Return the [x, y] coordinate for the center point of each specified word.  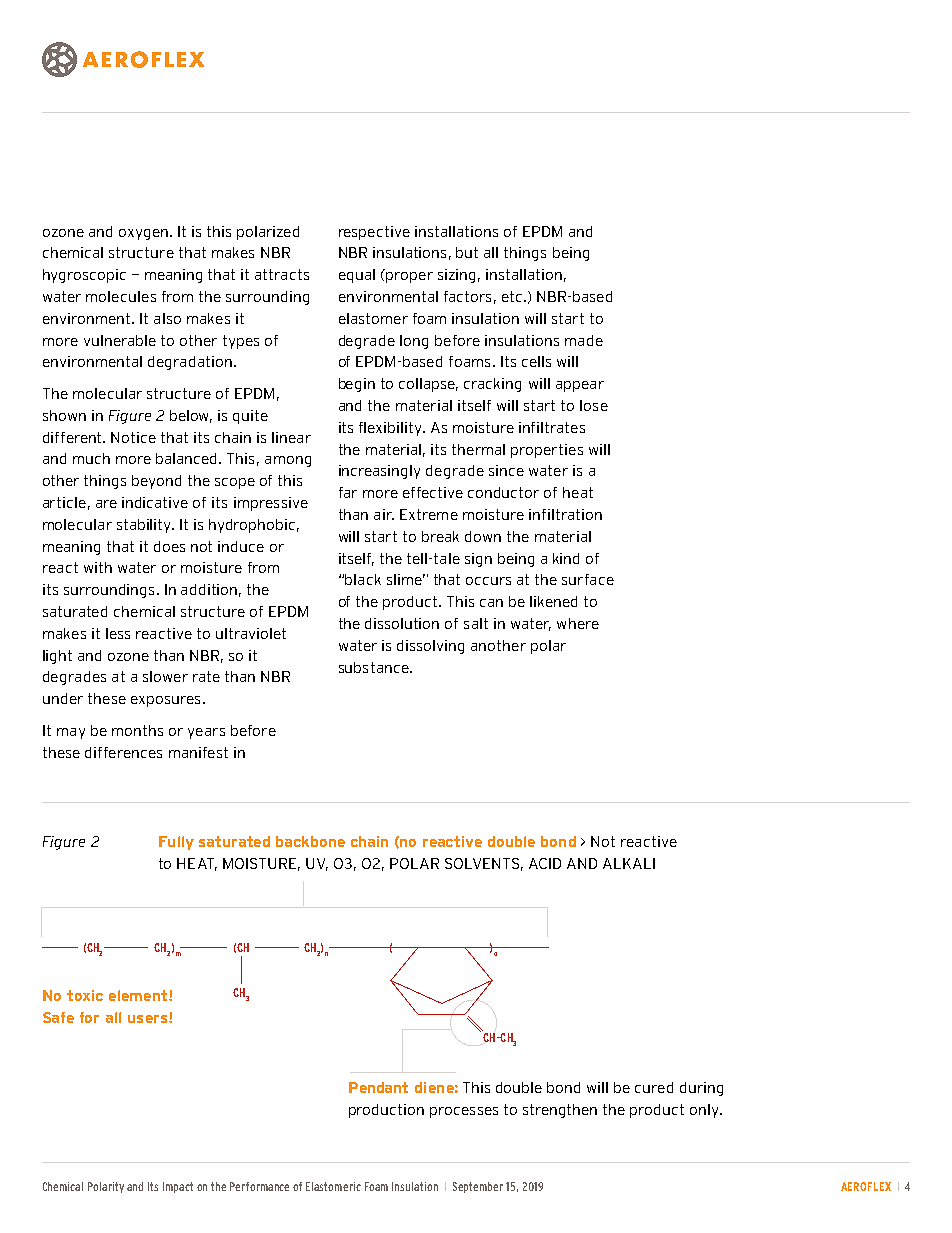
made [584, 340]
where [578, 623]
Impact [178, 1187]
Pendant [378, 1087]
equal [357, 276]
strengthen [560, 1111]
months [137, 730]
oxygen [143, 234]
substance [374, 667]
